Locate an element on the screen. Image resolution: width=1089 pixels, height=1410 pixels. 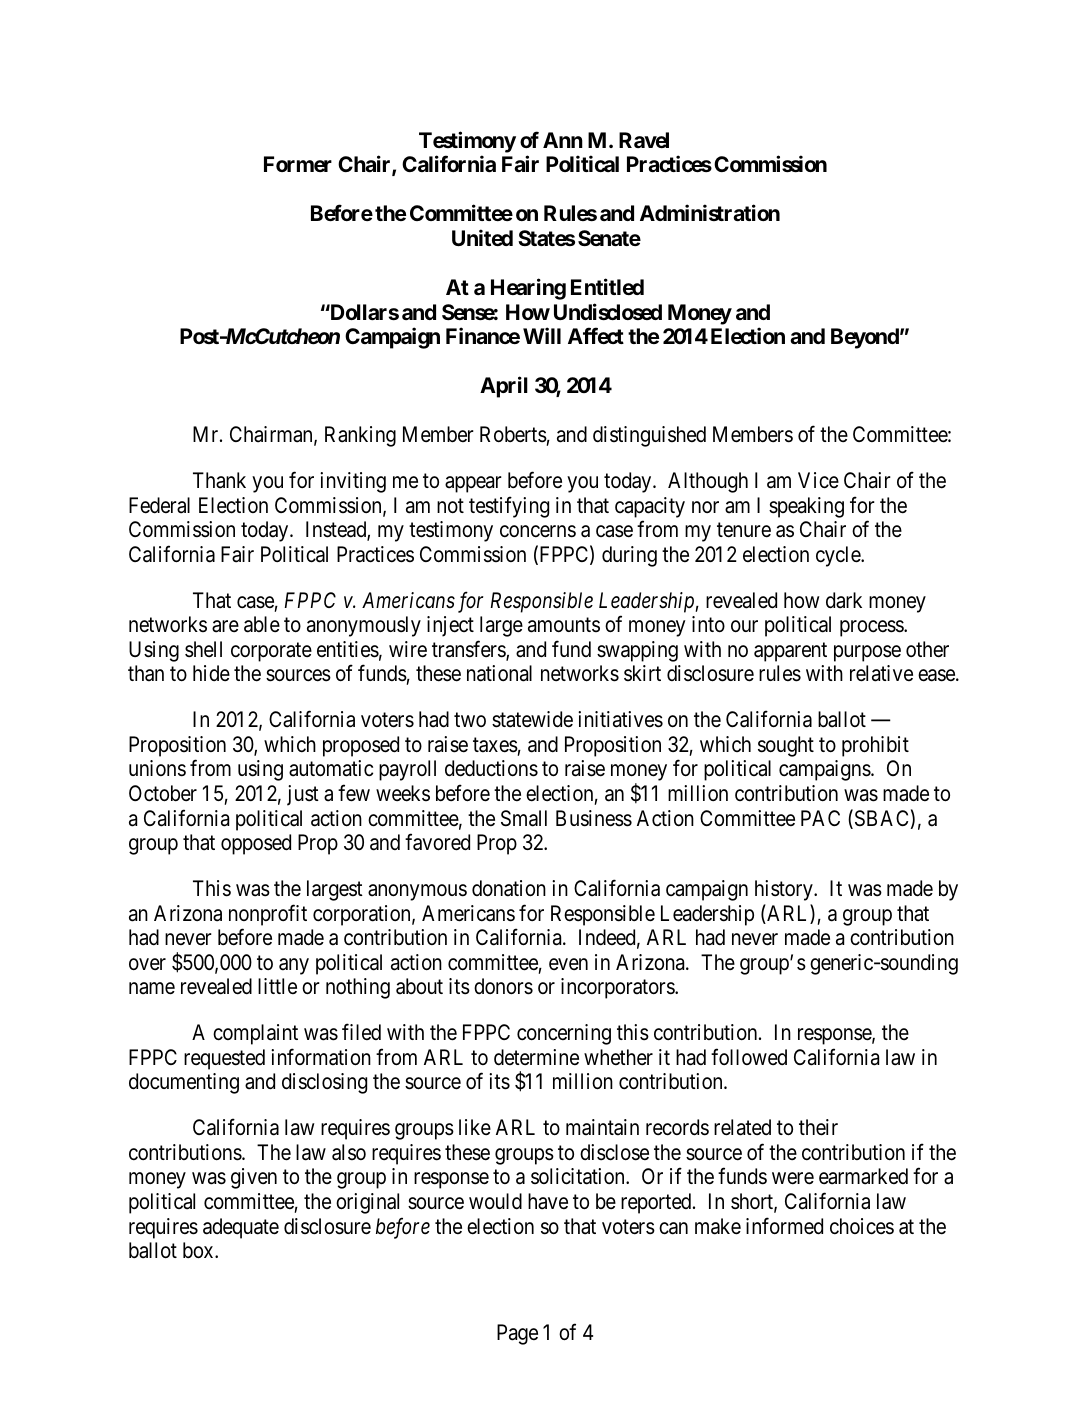
statewide is located at coordinates (532, 719).
